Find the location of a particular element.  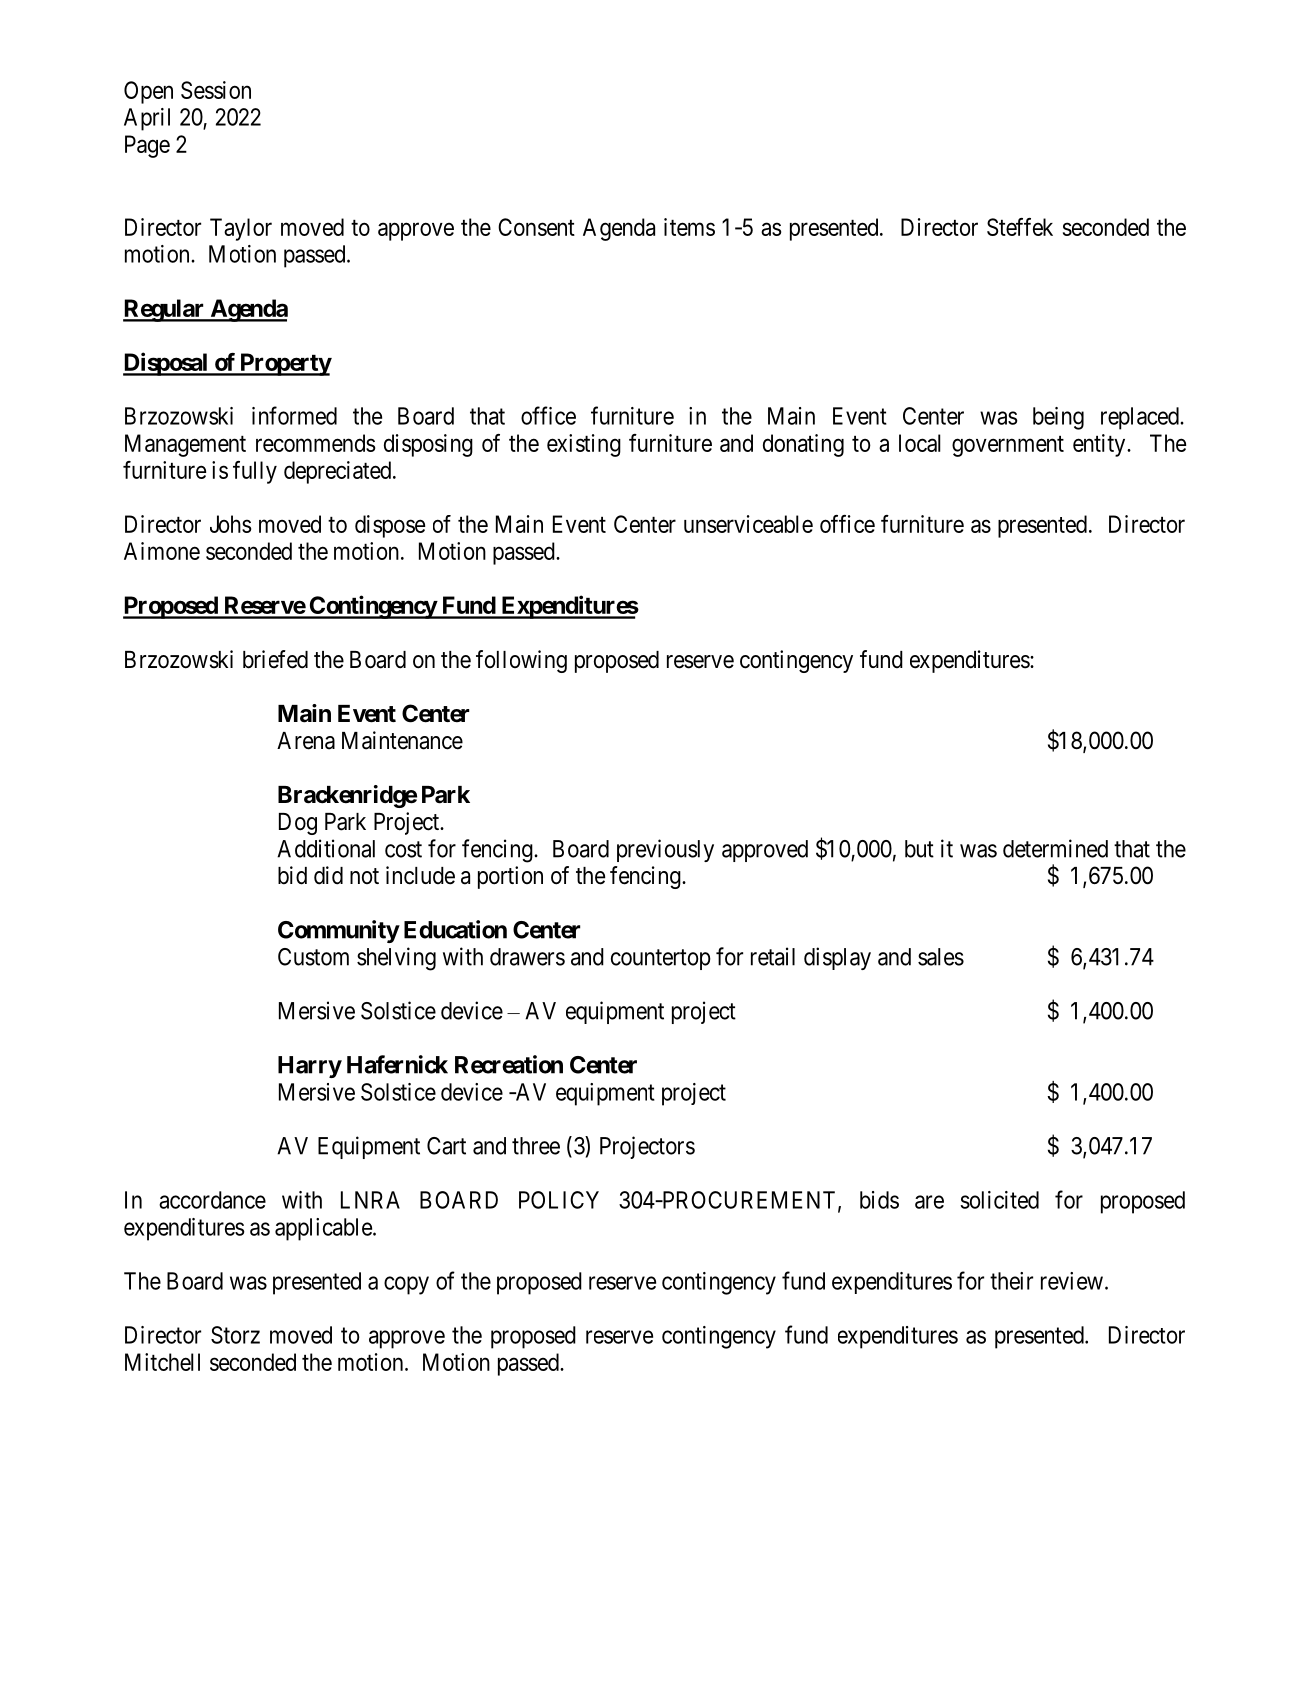

government is located at coordinates (1008, 446).
